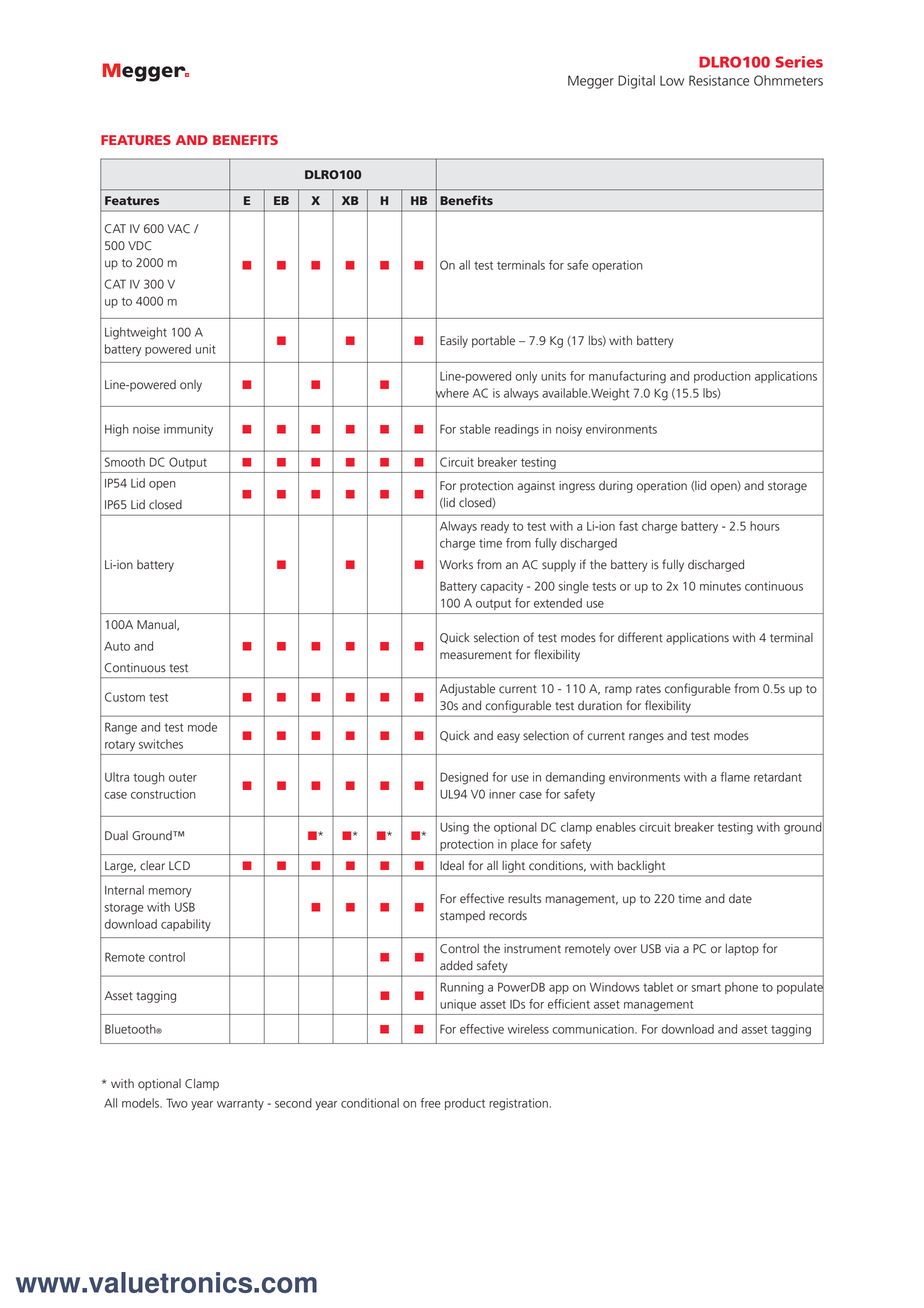 The width and height of the image is (924, 1308). Describe the element at coordinates (177, 1103) in the image. I see `Two` at that location.
